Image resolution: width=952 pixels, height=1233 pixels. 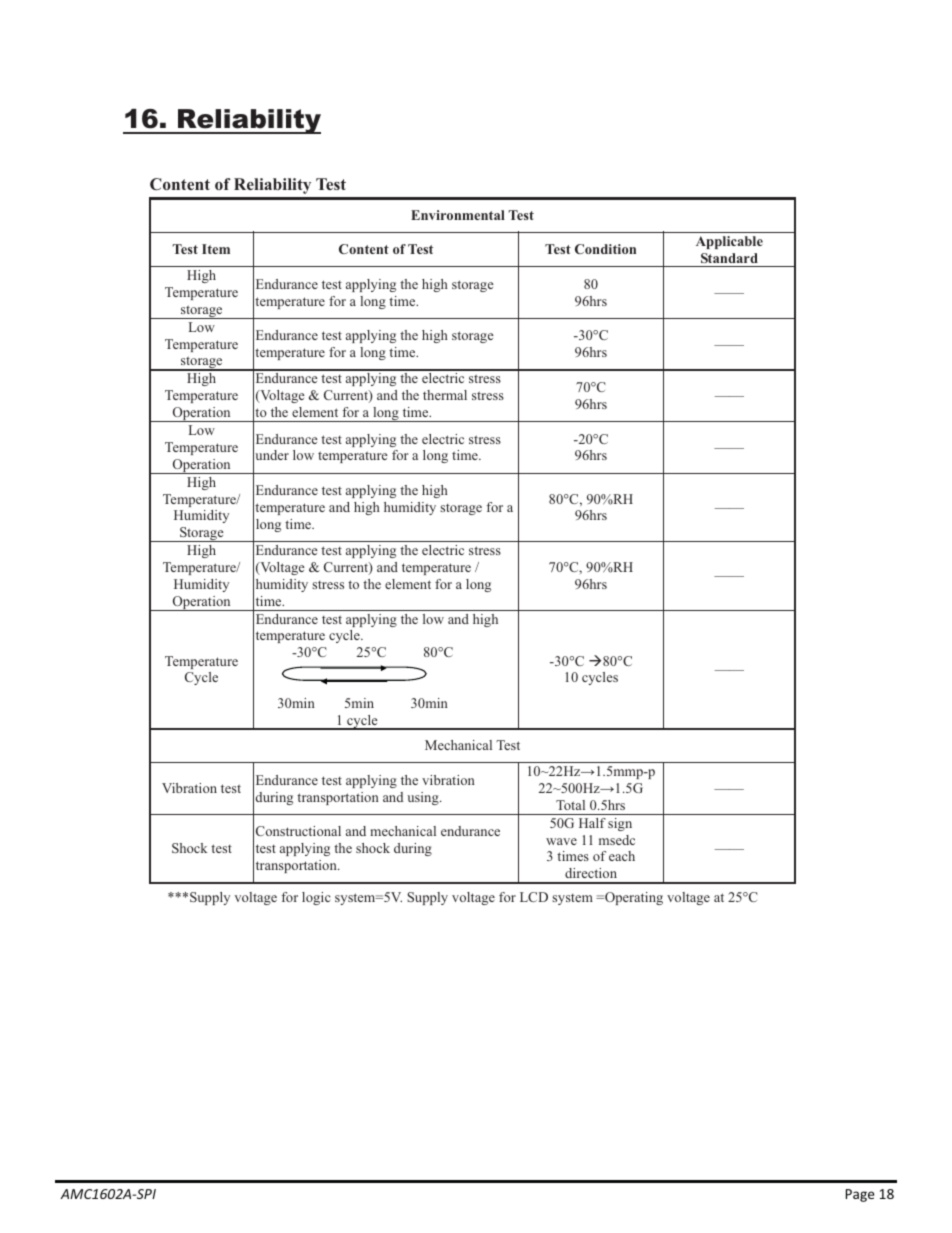 I want to click on Half, so click(x=592, y=823).
